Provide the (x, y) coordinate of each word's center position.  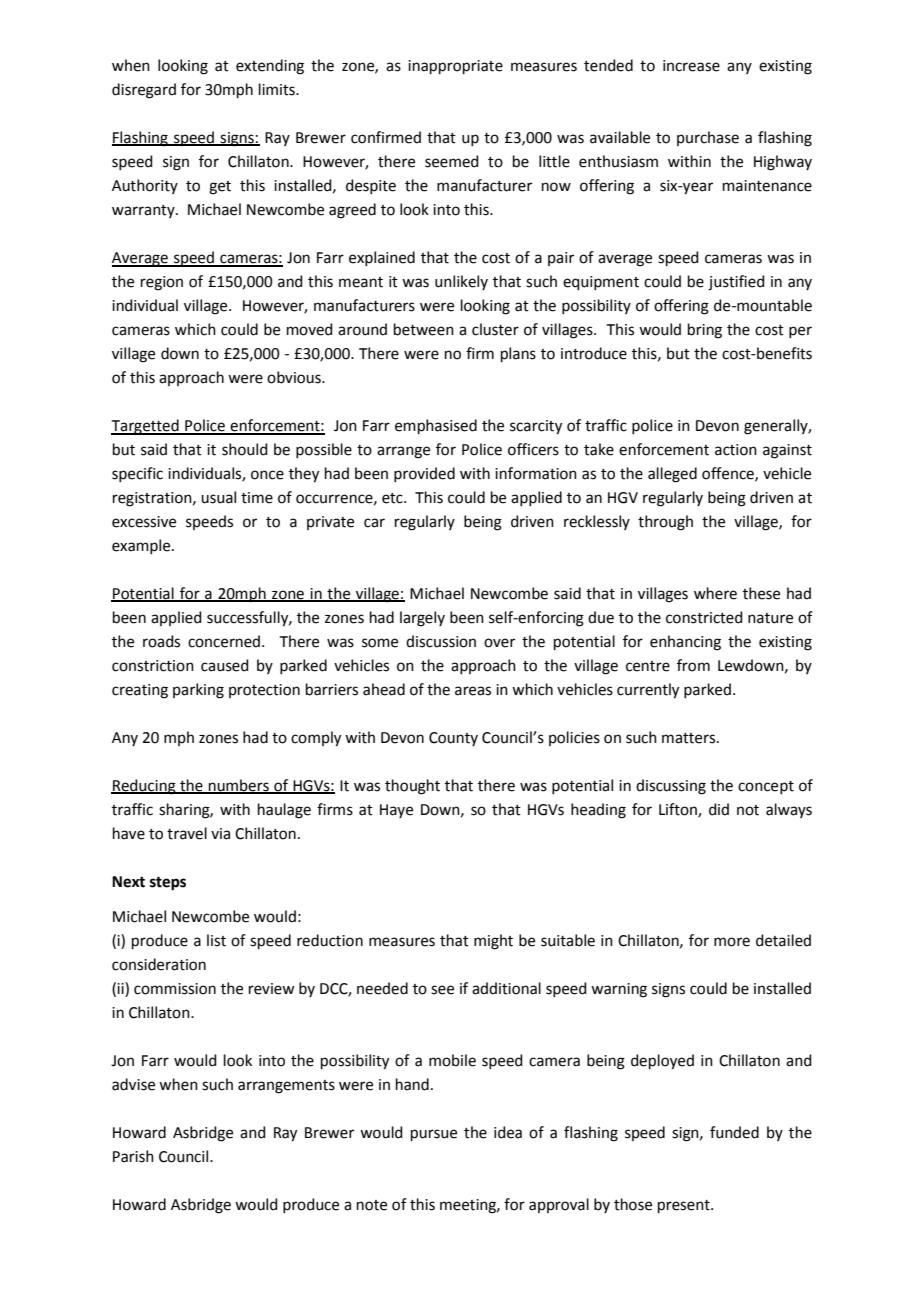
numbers (239, 786)
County (453, 739)
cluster (495, 329)
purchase (708, 138)
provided (424, 474)
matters (690, 738)
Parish (133, 1156)
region (162, 283)
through (665, 523)
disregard (144, 91)
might (493, 942)
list (216, 940)
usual (218, 497)
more (732, 942)
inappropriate (455, 67)
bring (705, 331)
